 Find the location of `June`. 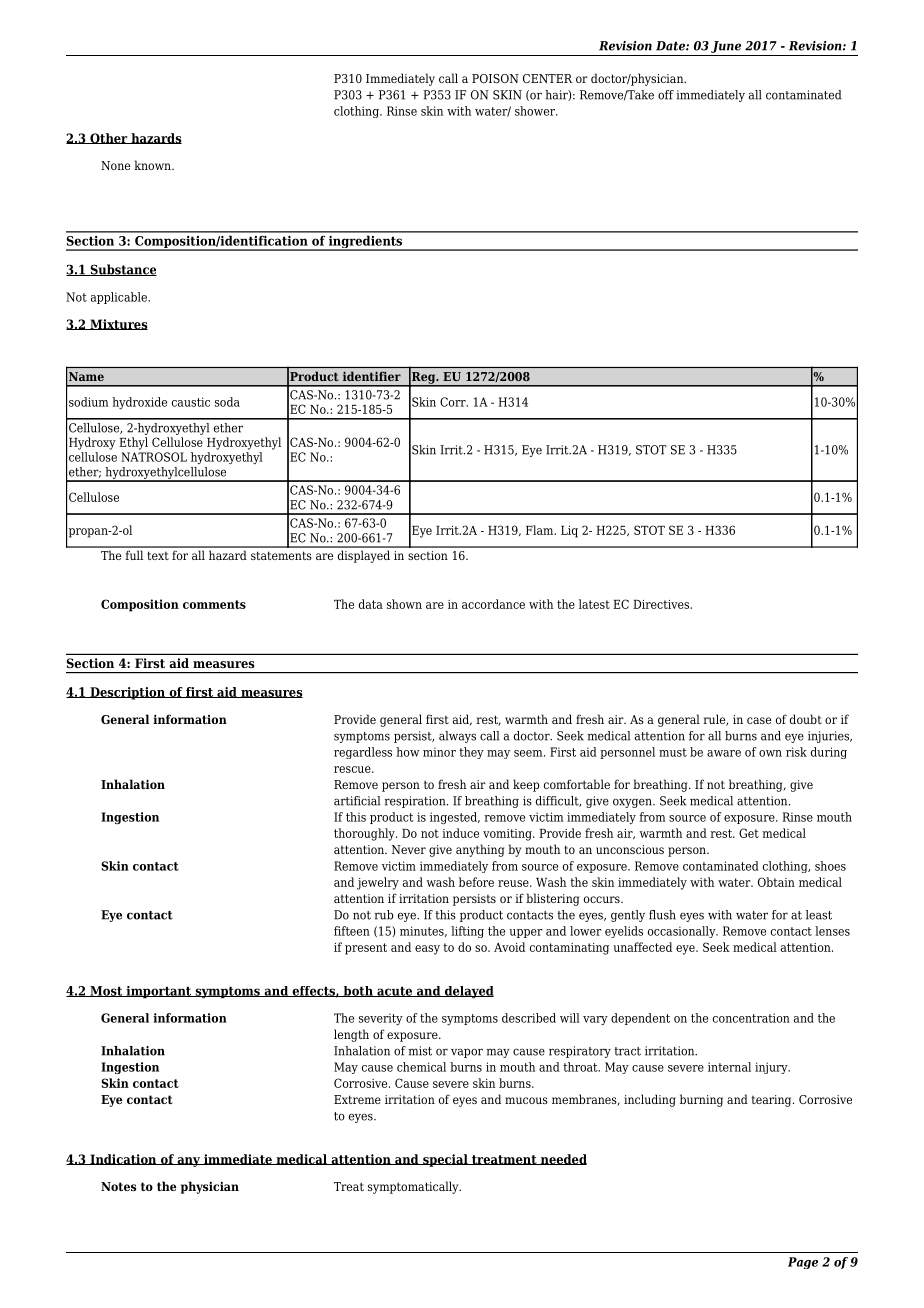

June is located at coordinates (726, 47).
